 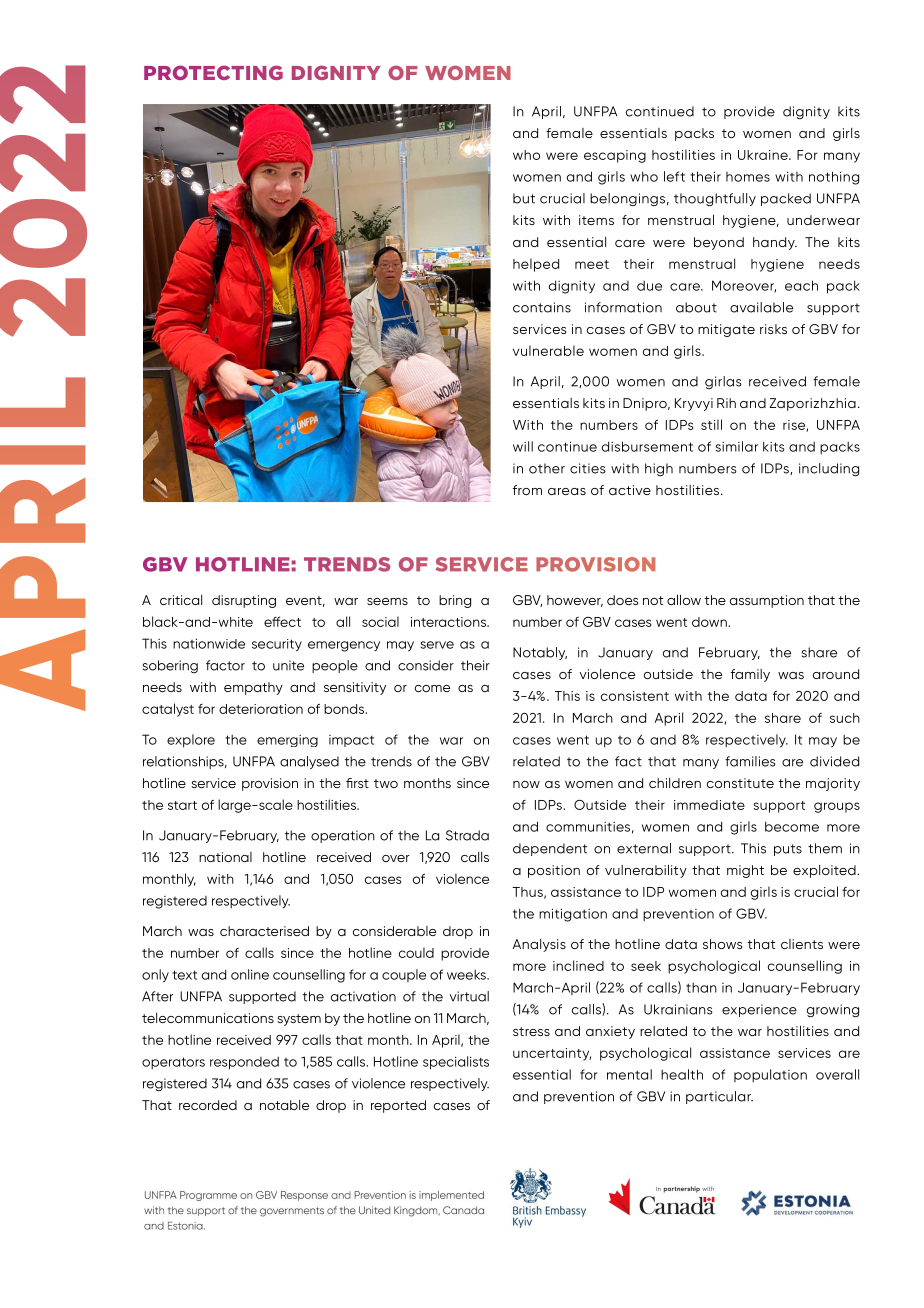 What do you see at coordinates (770, 1076) in the screenshot?
I see `population` at bounding box center [770, 1076].
